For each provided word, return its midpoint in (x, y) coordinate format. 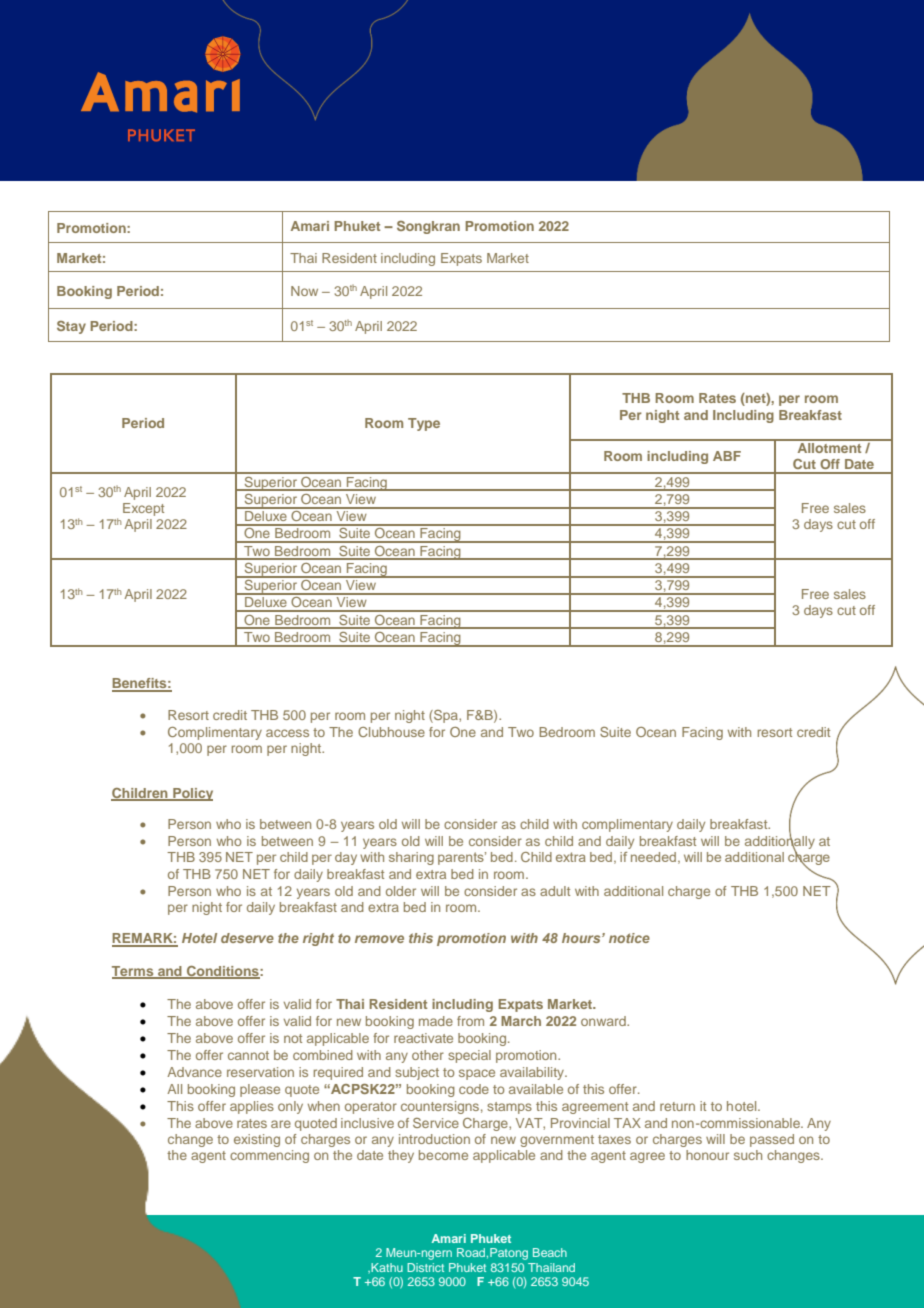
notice (629, 938)
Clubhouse (391, 732)
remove (379, 939)
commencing (269, 1156)
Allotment (829, 446)
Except (143, 509)
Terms (134, 972)
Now (304, 291)
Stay (71, 327)
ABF (727, 456)
